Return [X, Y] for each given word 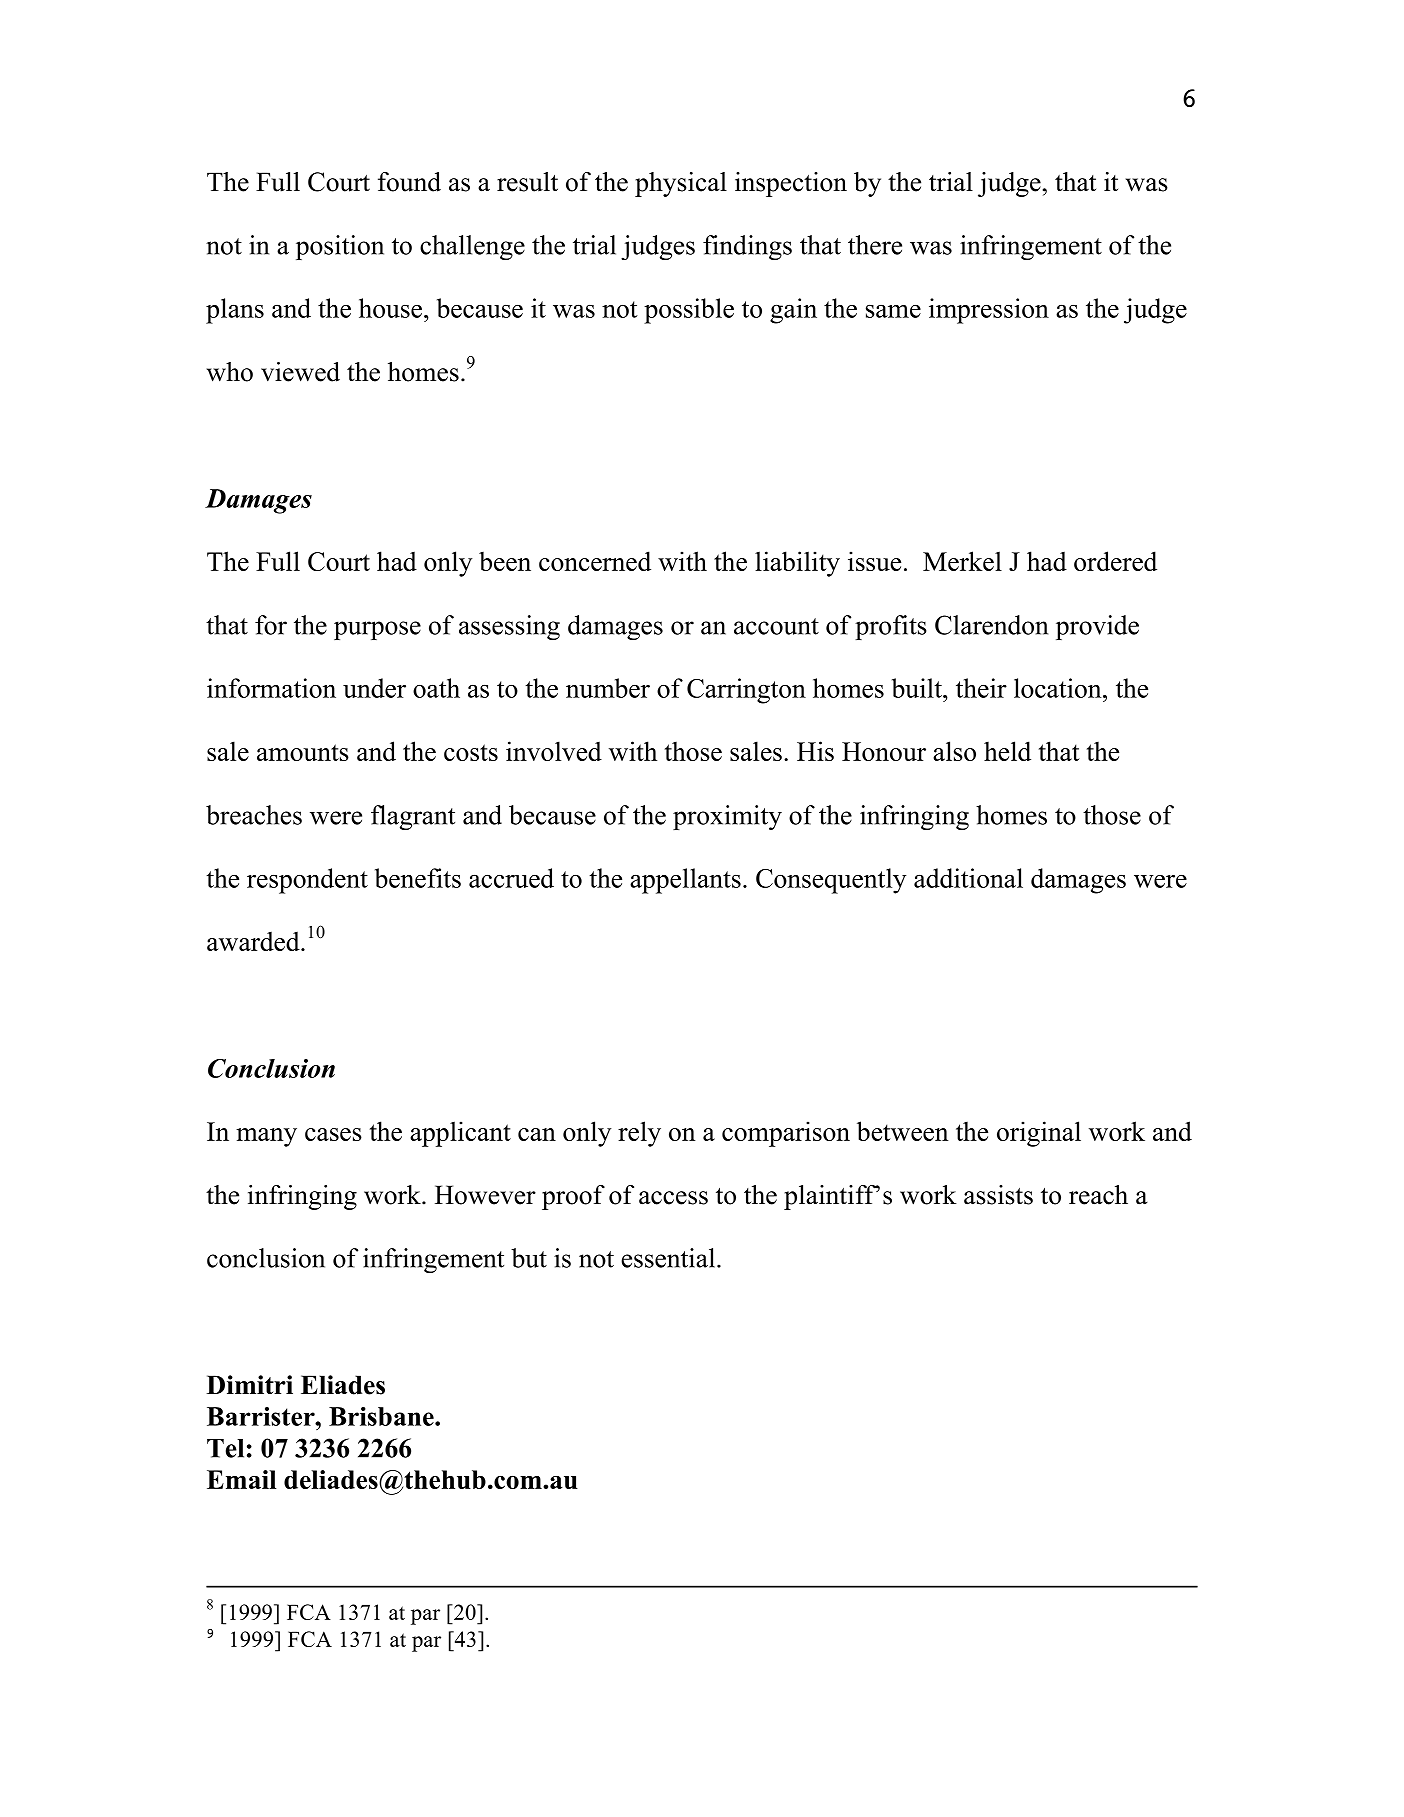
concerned [595, 561]
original [1039, 1134]
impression [989, 311]
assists [998, 1195]
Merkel [962, 561]
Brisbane [382, 1416]
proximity [727, 817]
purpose [377, 630]
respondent [307, 881]
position [340, 247]
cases [333, 1134]
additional [968, 878]
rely [639, 1134]
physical [681, 184]
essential [669, 1258]
